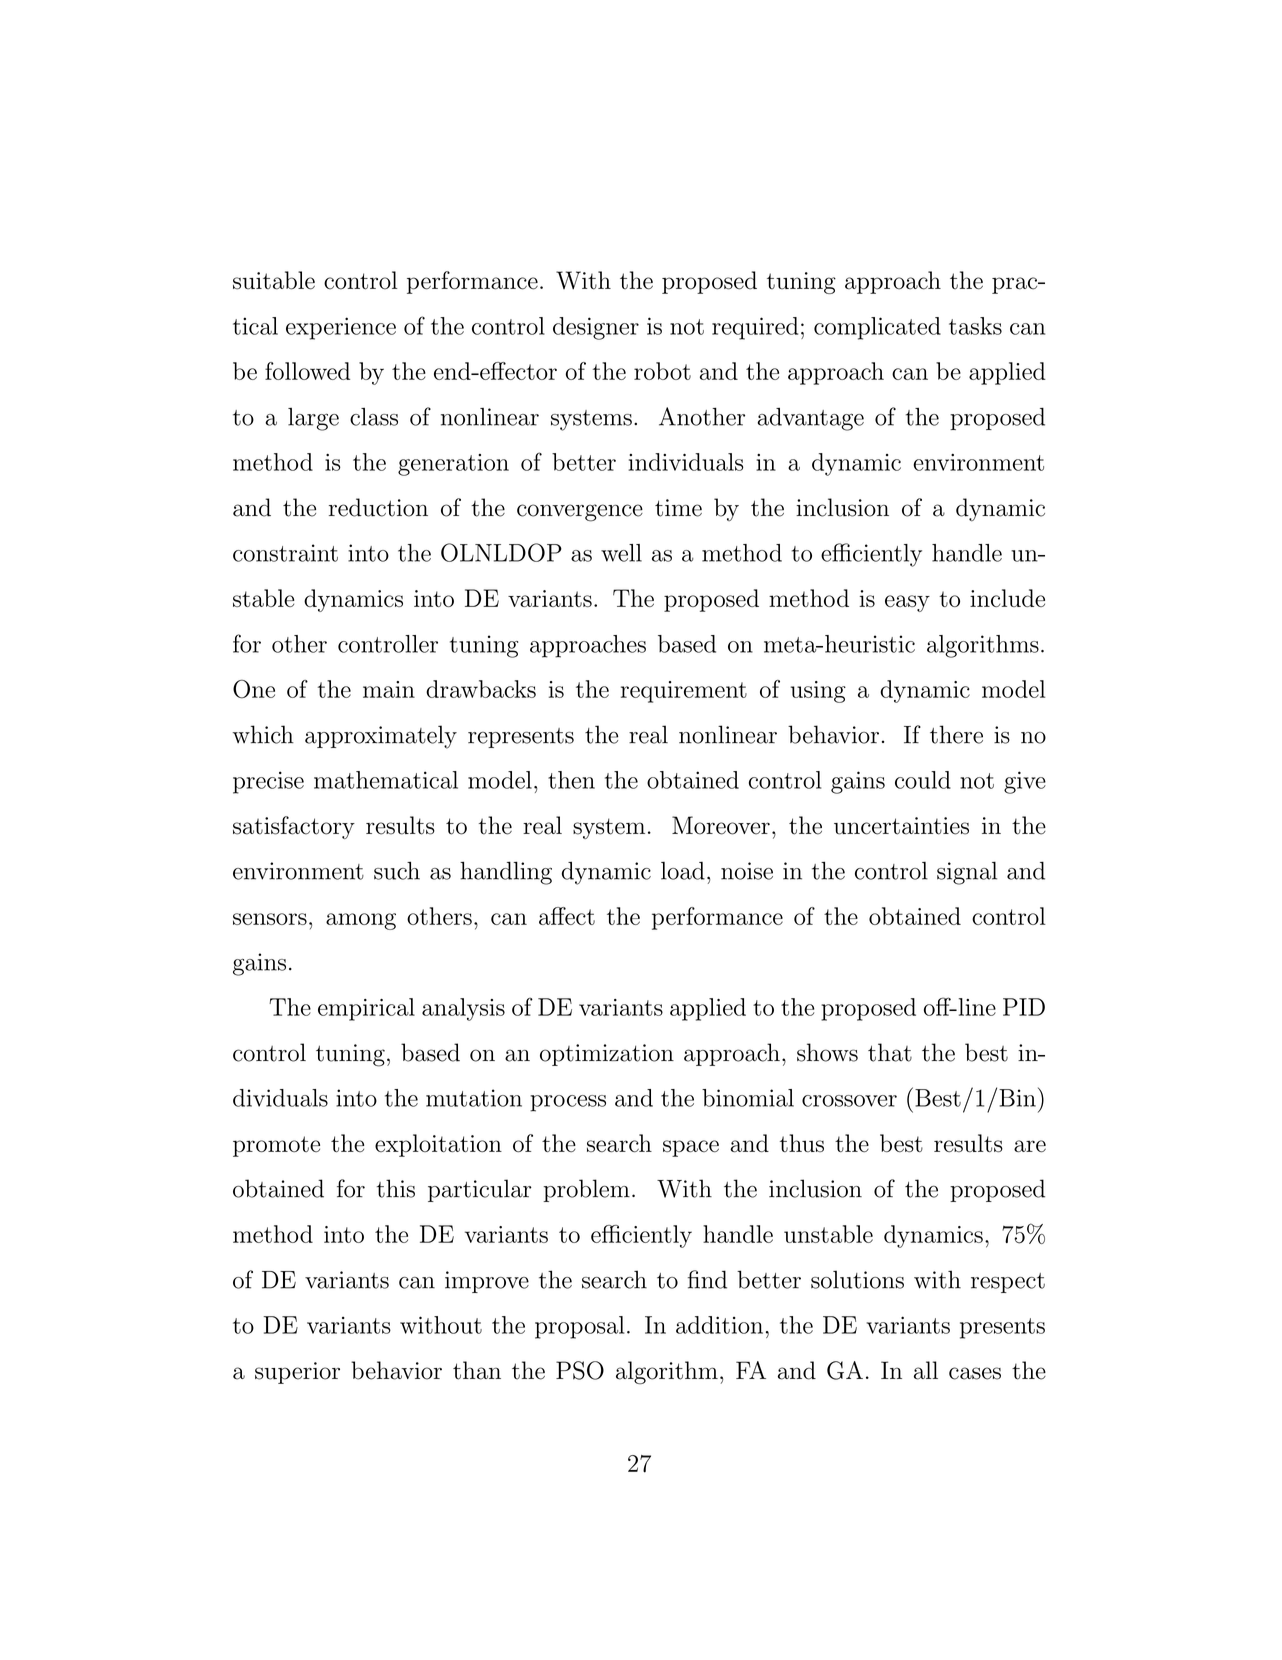 This screenshot has height=1660, width=1282. Describe the element at coordinates (596, 328) in the screenshot. I see `designer` at that location.
